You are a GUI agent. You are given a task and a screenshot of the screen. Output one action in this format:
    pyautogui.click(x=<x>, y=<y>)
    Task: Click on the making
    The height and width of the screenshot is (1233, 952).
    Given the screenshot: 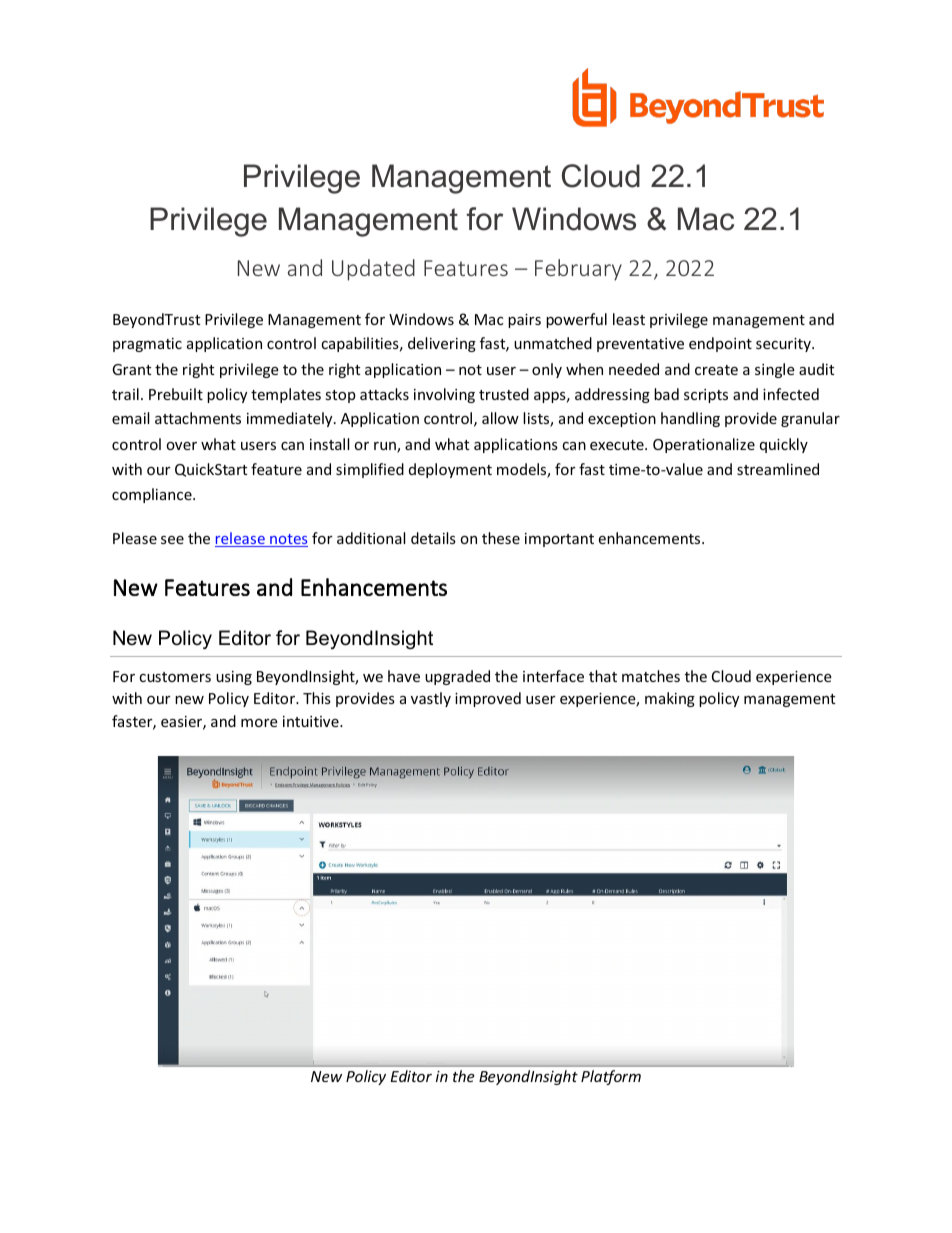 What is the action you would take?
    pyautogui.click(x=670, y=699)
